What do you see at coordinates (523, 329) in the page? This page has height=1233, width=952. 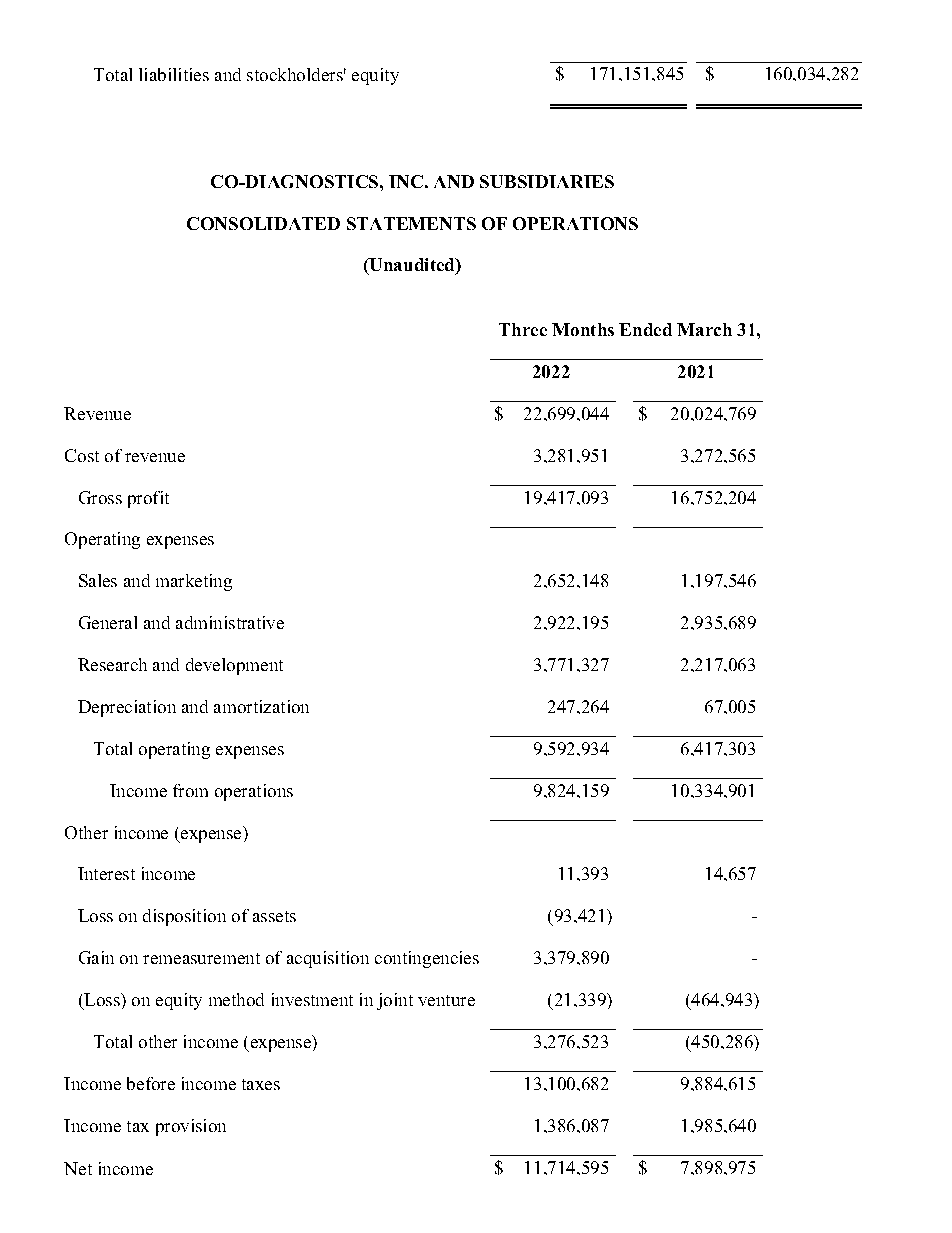 I see `Three` at bounding box center [523, 329].
